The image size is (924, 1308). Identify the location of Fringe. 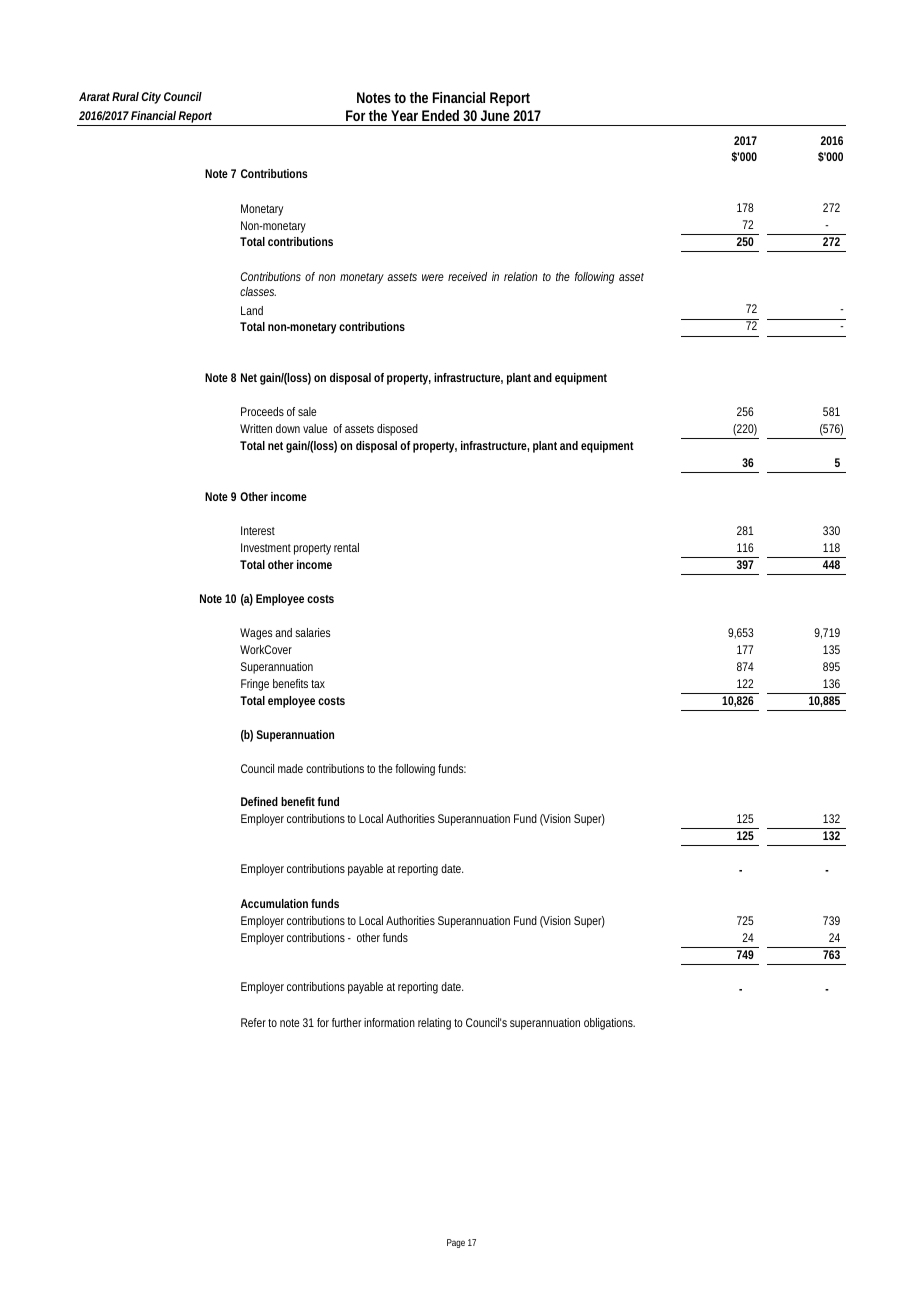
(255, 685).
